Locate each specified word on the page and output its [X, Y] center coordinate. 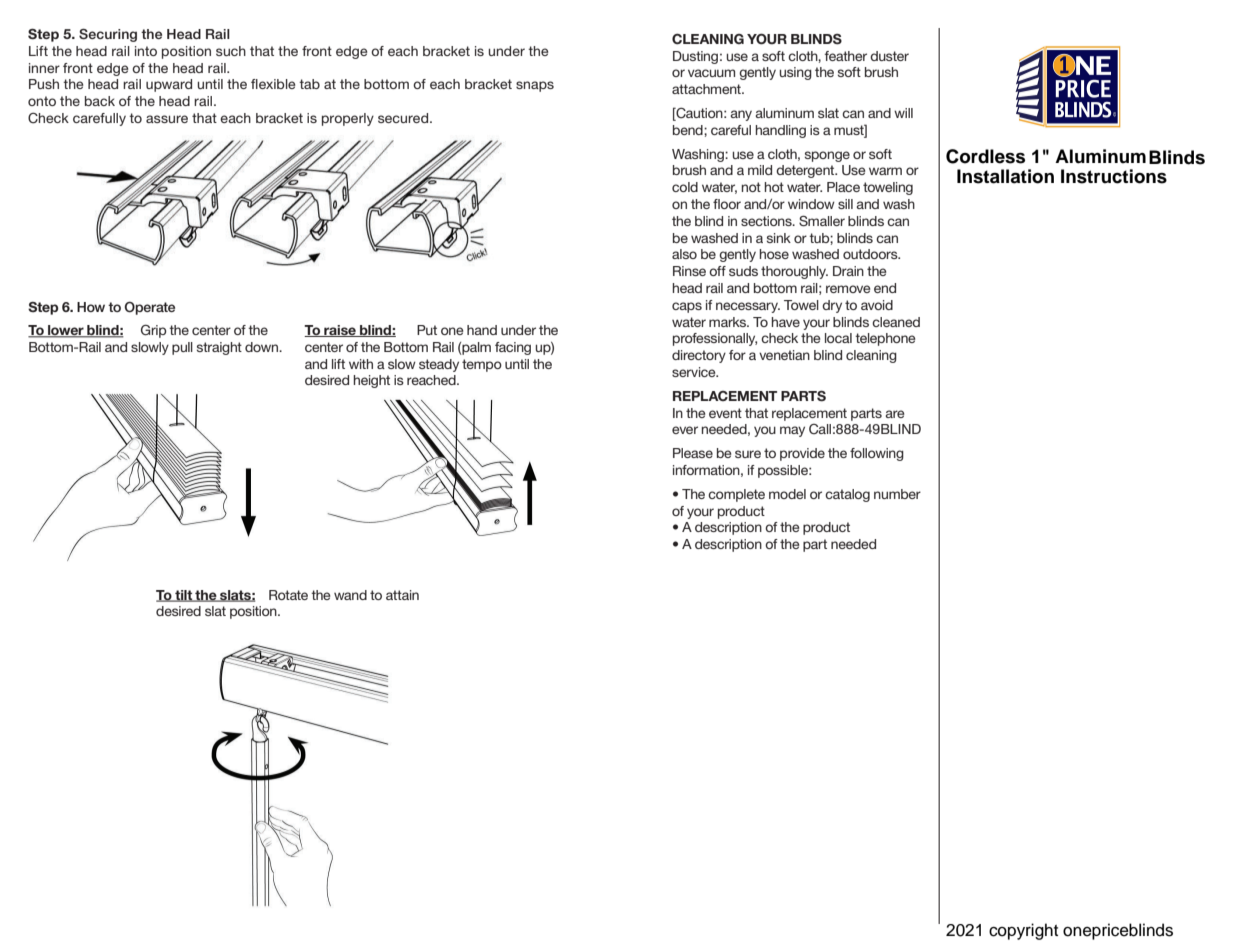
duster [889, 56]
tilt [183, 596]
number [897, 494]
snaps [535, 86]
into [146, 51]
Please [693, 453]
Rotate [288, 595]
